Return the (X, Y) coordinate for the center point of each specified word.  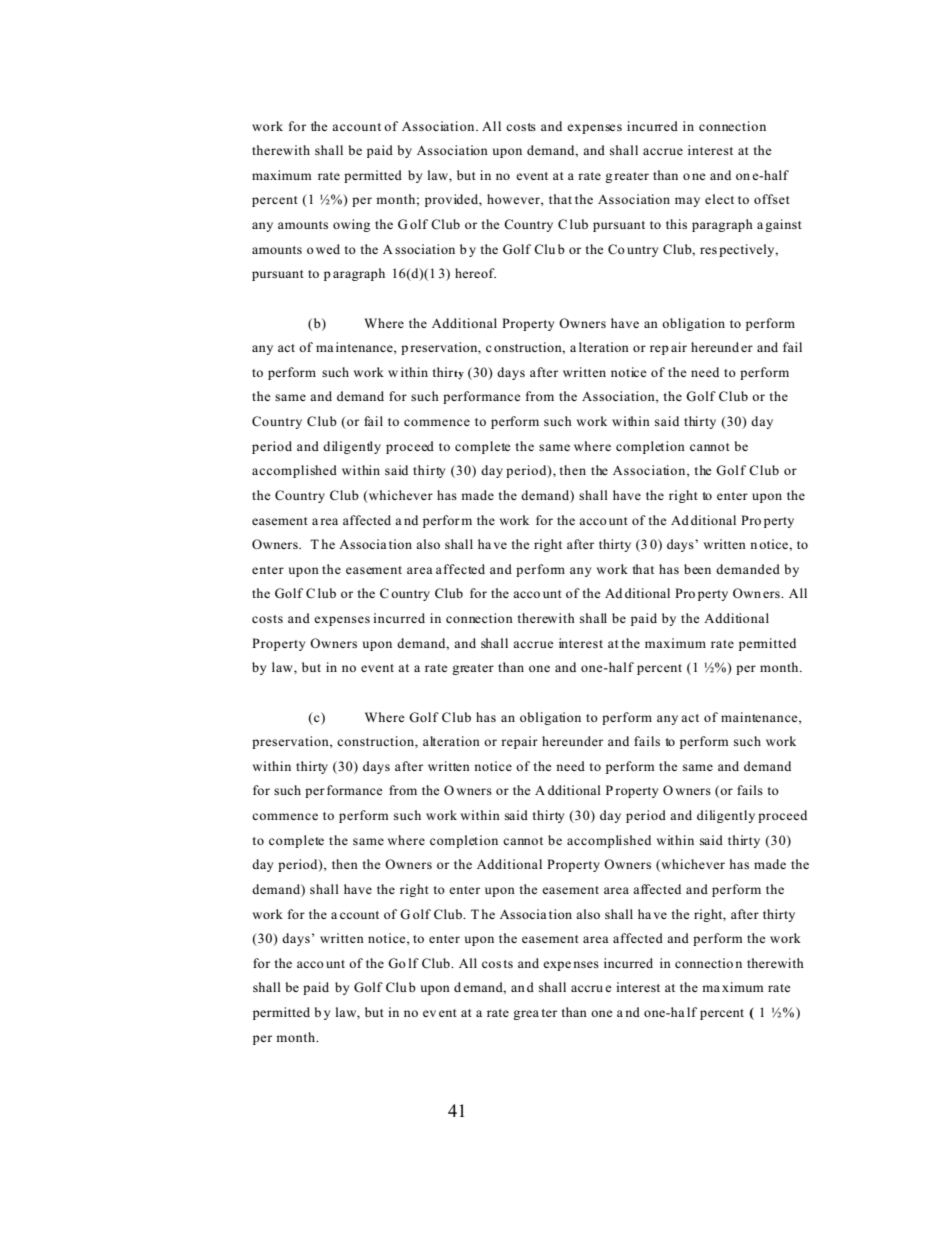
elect (719, 199)
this (676, 224)
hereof (475, 273)
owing (351, 225)
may (687, 202)
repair (519, 742)
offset (772, 199)
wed (328, 249)
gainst (783, 225)
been (697, 569)
